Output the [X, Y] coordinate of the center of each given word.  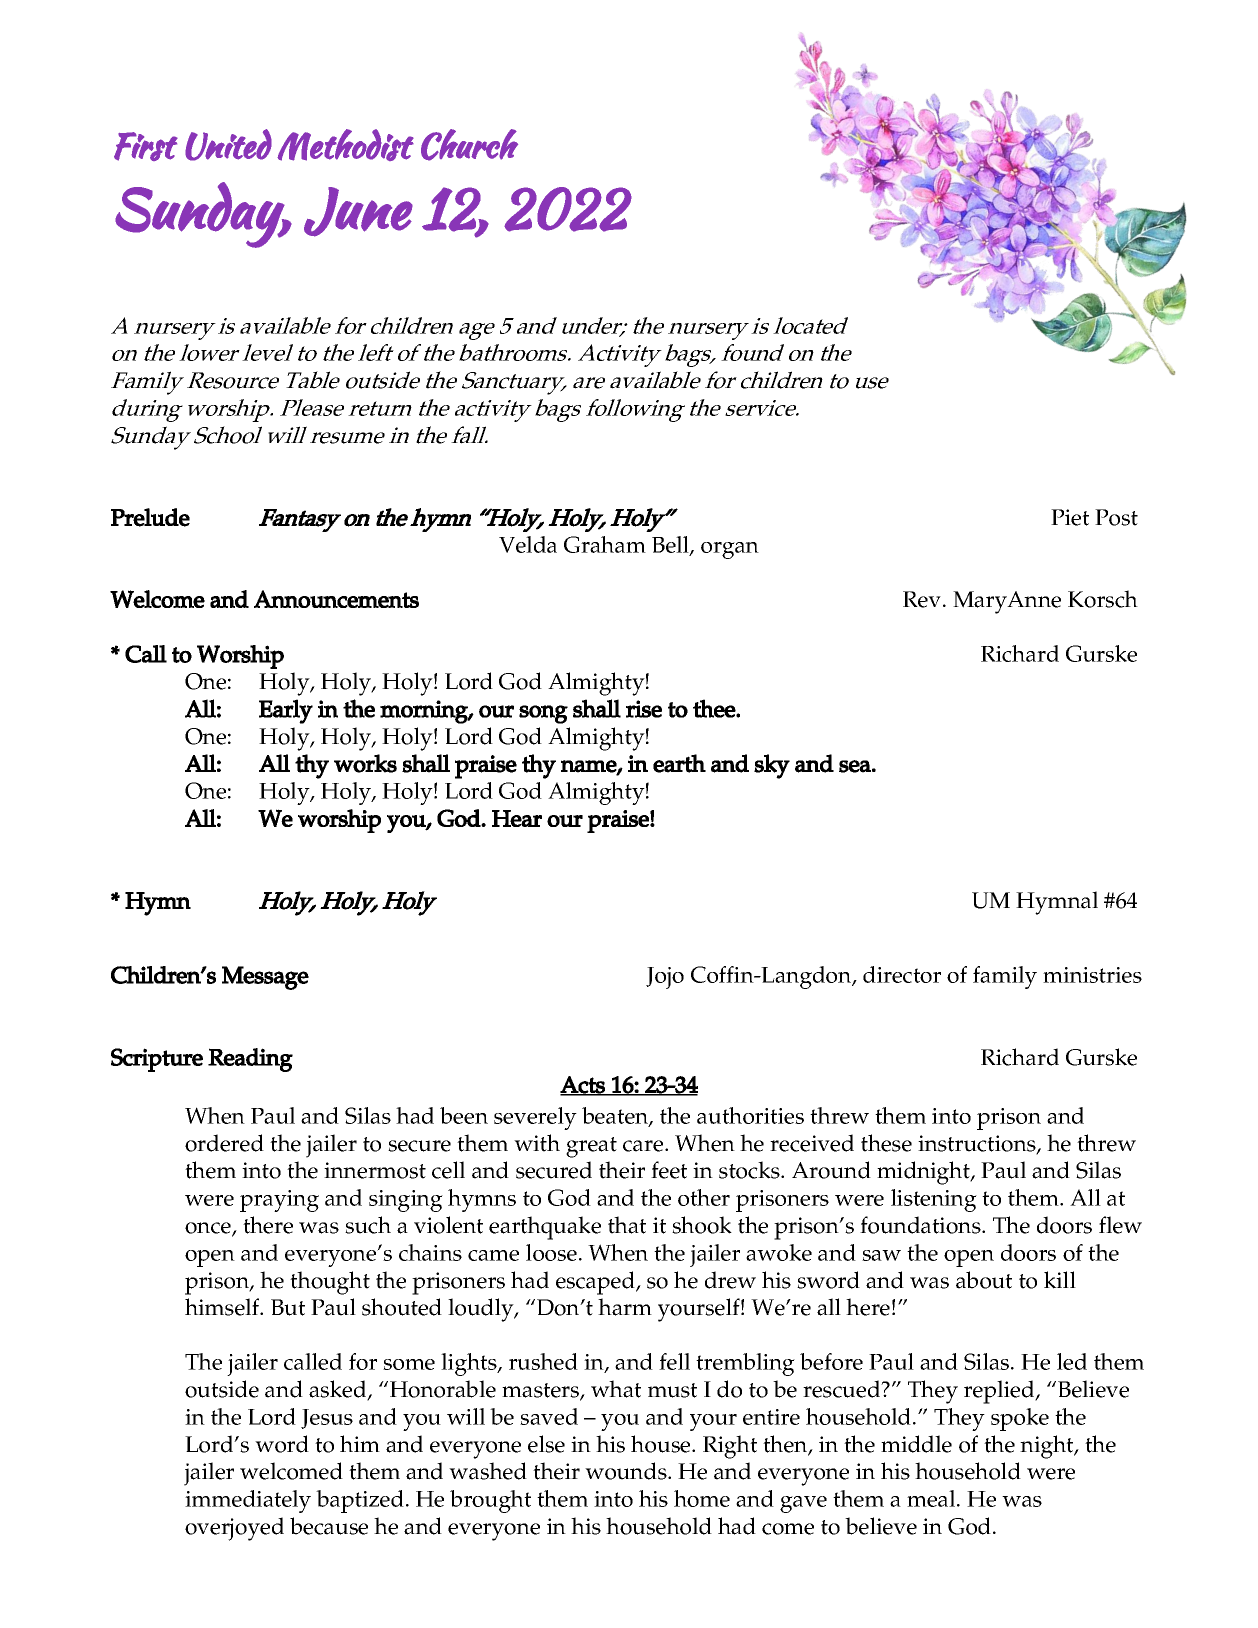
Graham [605, 544]
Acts [583, 1085]
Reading [250, 1060]
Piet [1070, 517]
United [228, 145]
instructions [978, 1144]
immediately [248, 1501]
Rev [923, 599]
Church [469, 145]
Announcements [336, 599]
